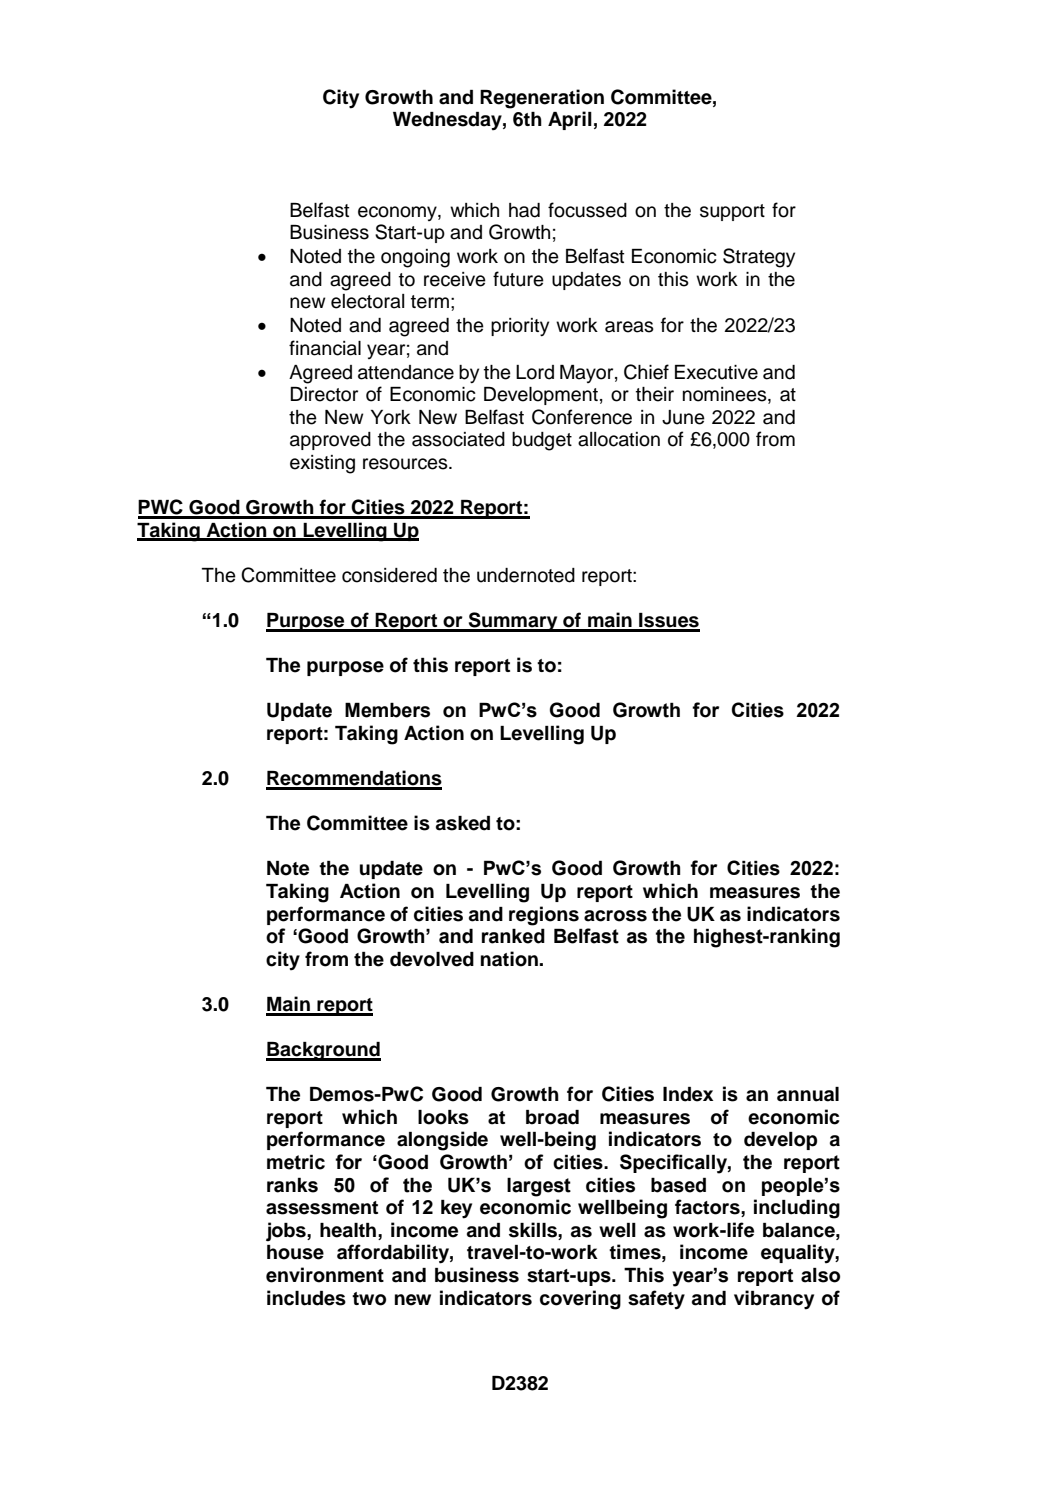 This screenshot has width=1063, height=1503. What do you see at coordinates (513, 622) in the screenshot?
I see `Summary` at bounding box center [513, 622].
